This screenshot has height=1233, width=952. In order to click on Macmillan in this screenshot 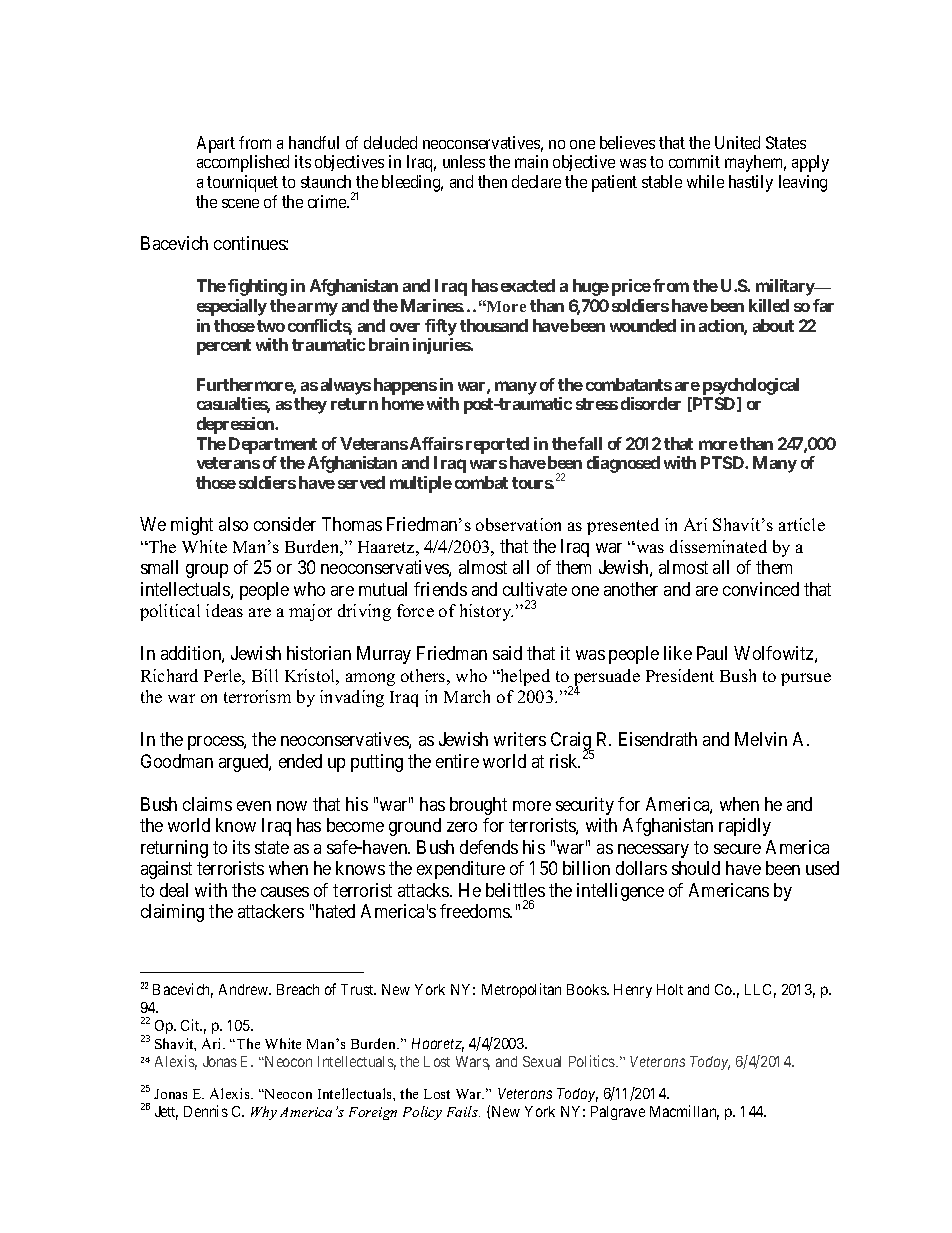, I will do `click(684, 1112)`.
